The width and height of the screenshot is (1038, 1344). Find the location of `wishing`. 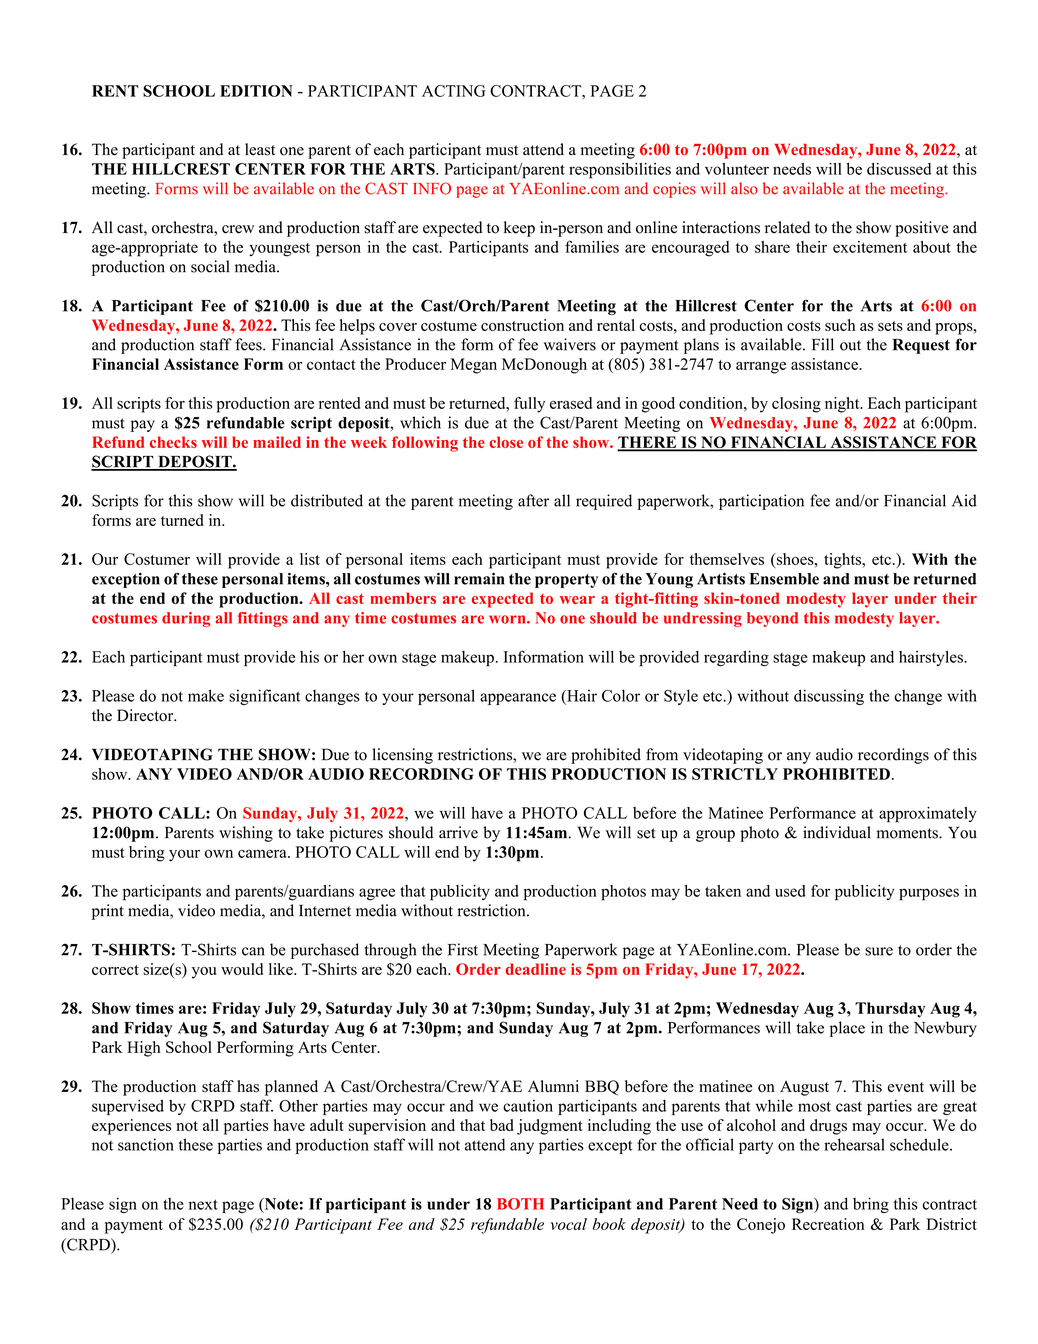

wishing is located at coordinates (246, 834).
